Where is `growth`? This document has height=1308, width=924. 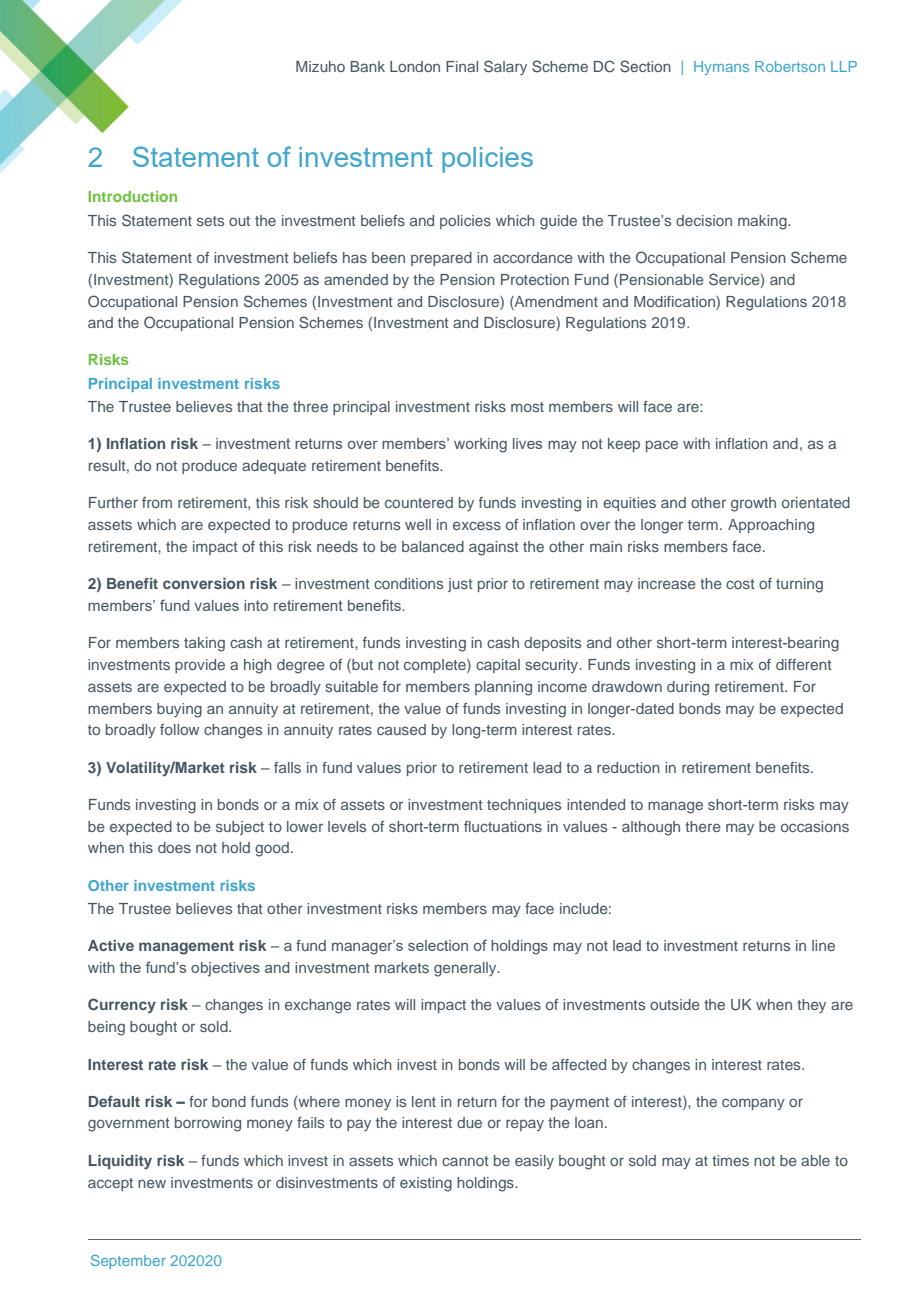
growth is located at coordinates (753, 504).
